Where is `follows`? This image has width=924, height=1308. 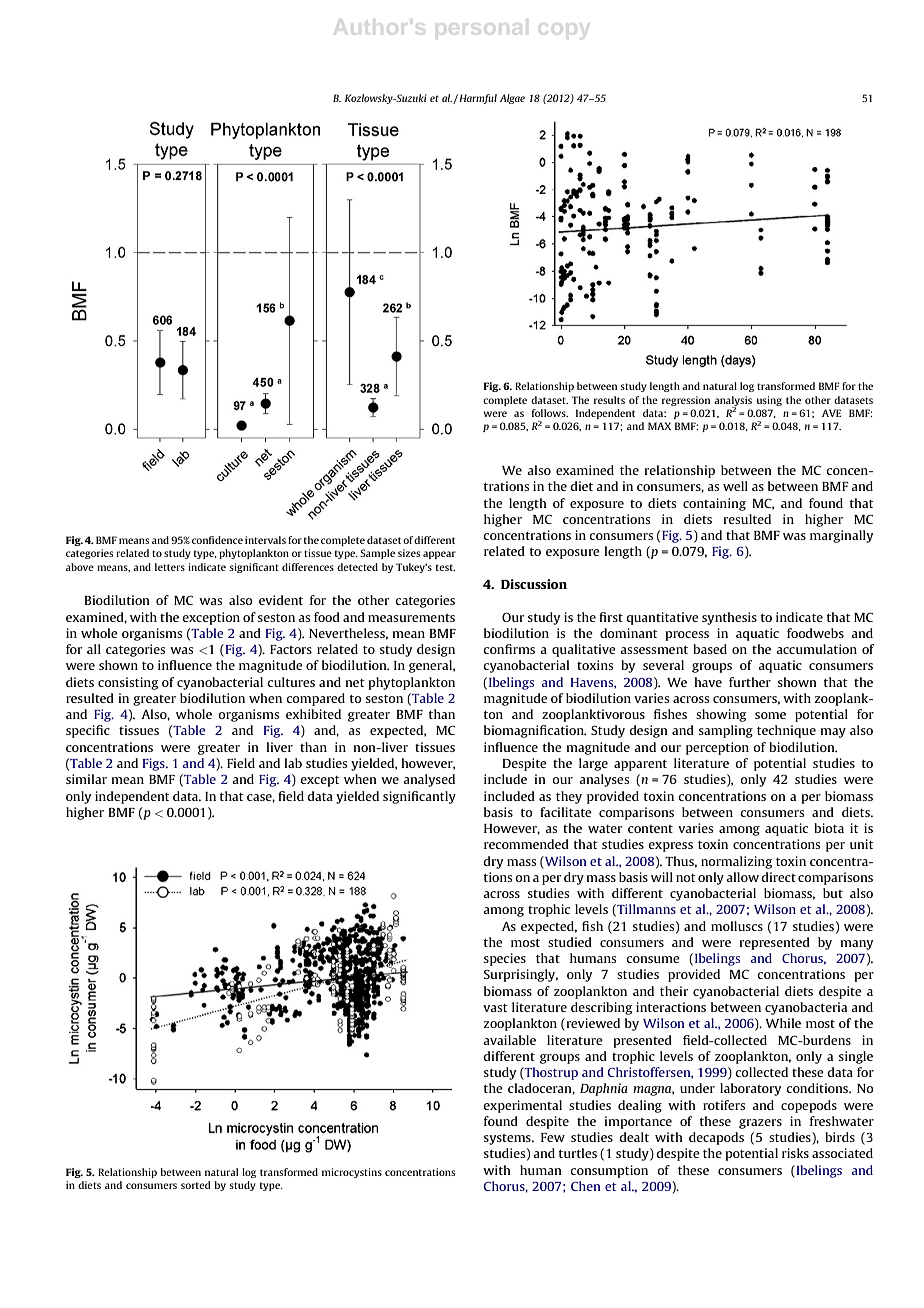 follows is located at coordinates (550, 413).
